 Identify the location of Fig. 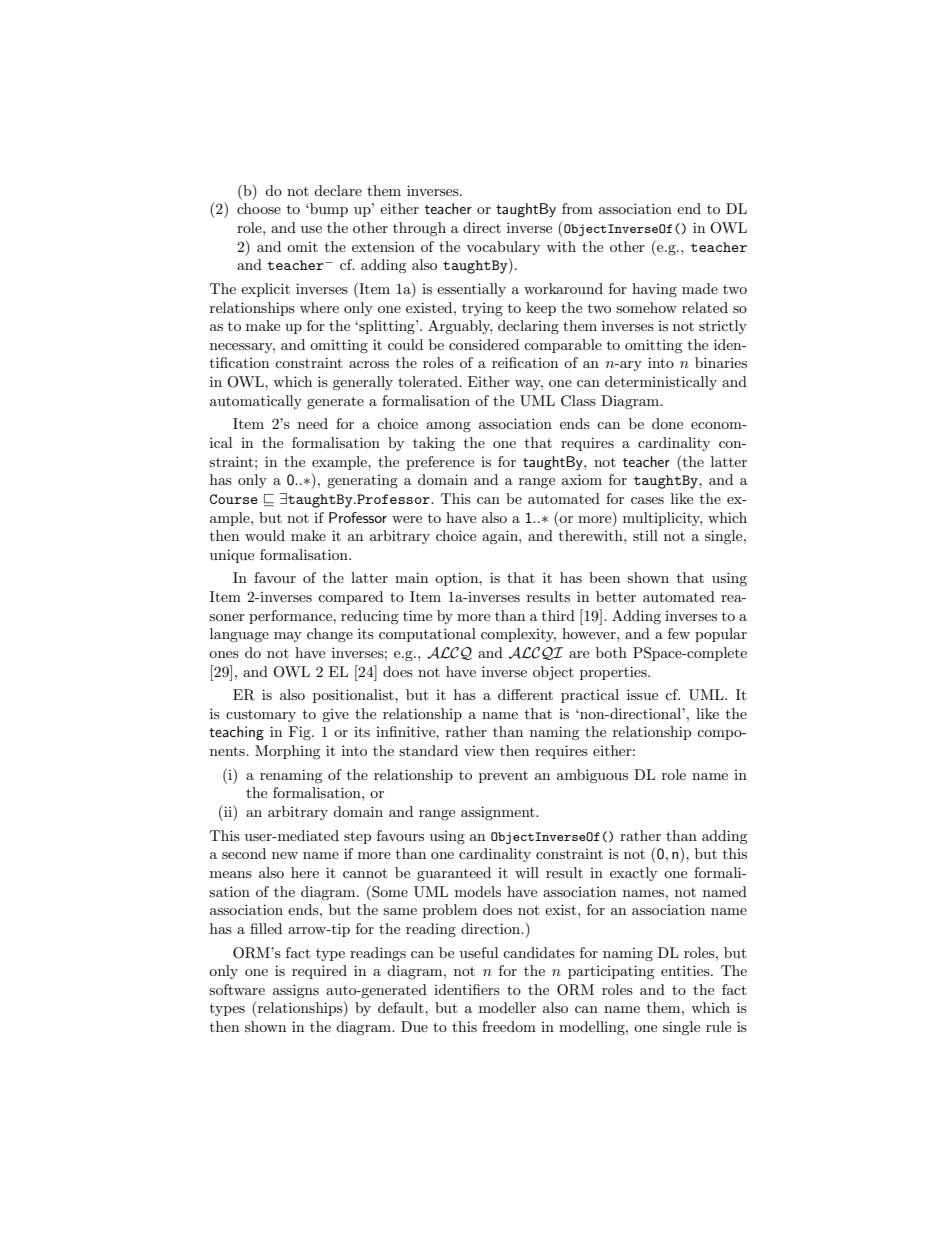
(301, 733).
